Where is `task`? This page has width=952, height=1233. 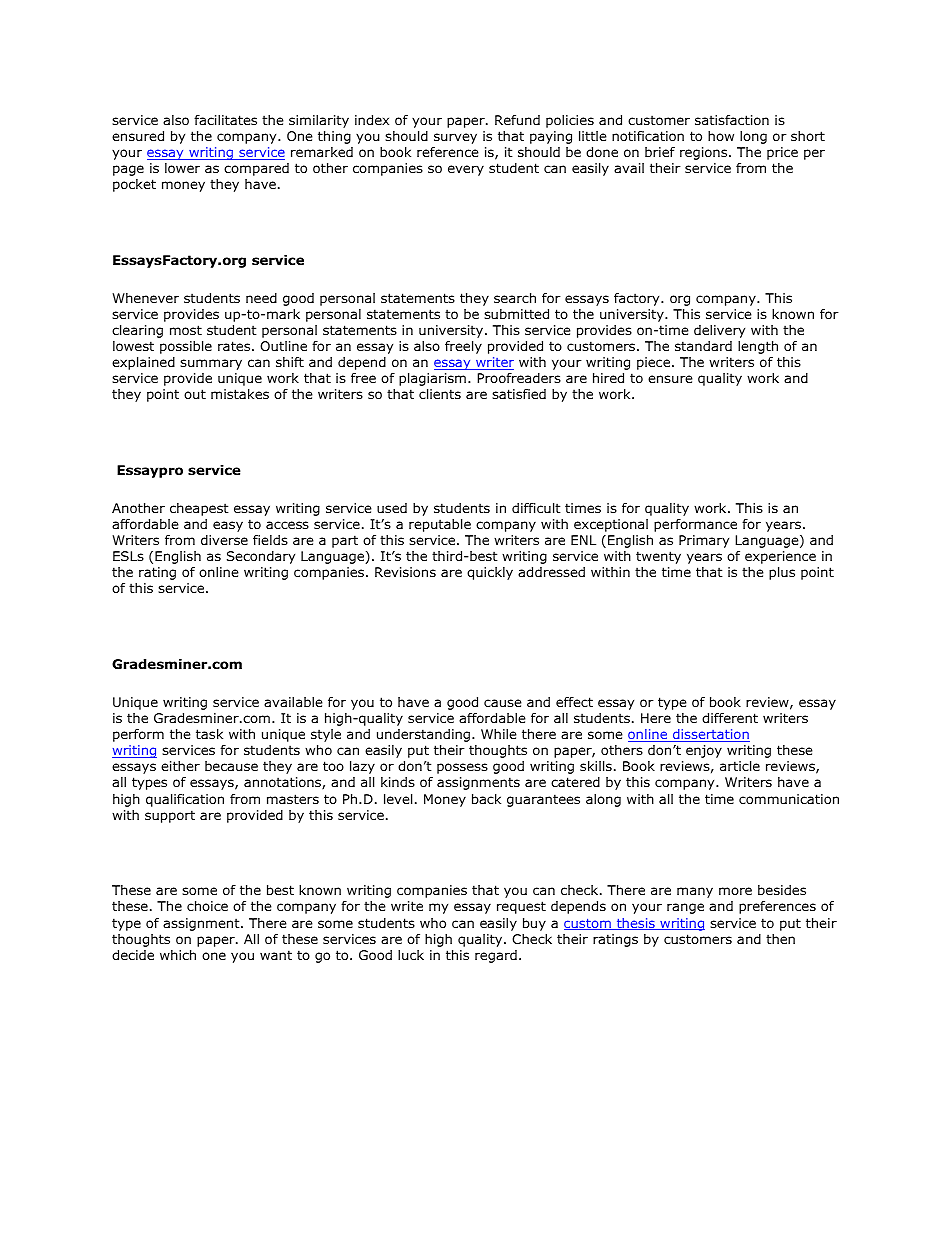 task is located at coordinates (209, 734).
